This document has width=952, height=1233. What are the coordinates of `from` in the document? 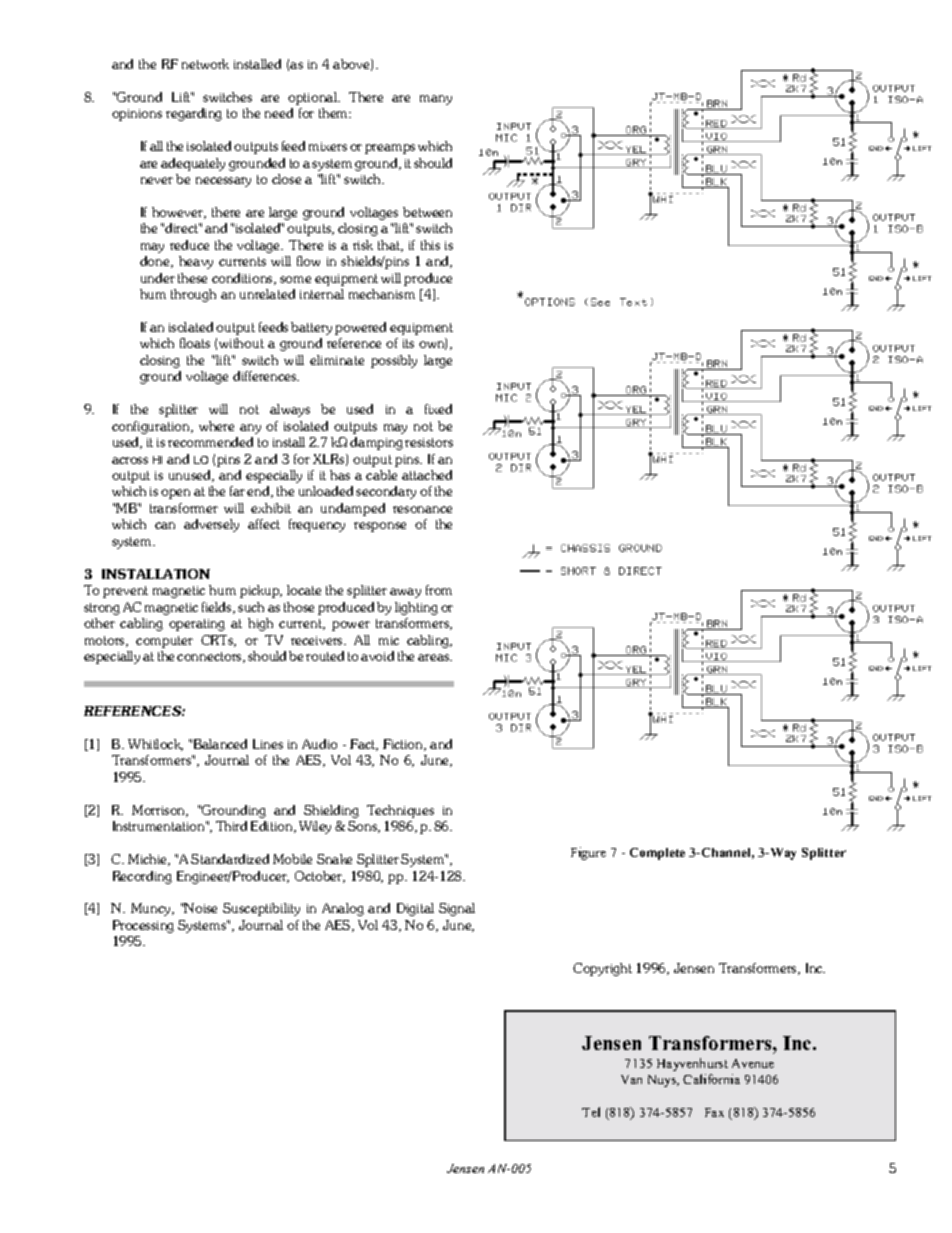 It's located at (439, 590).
